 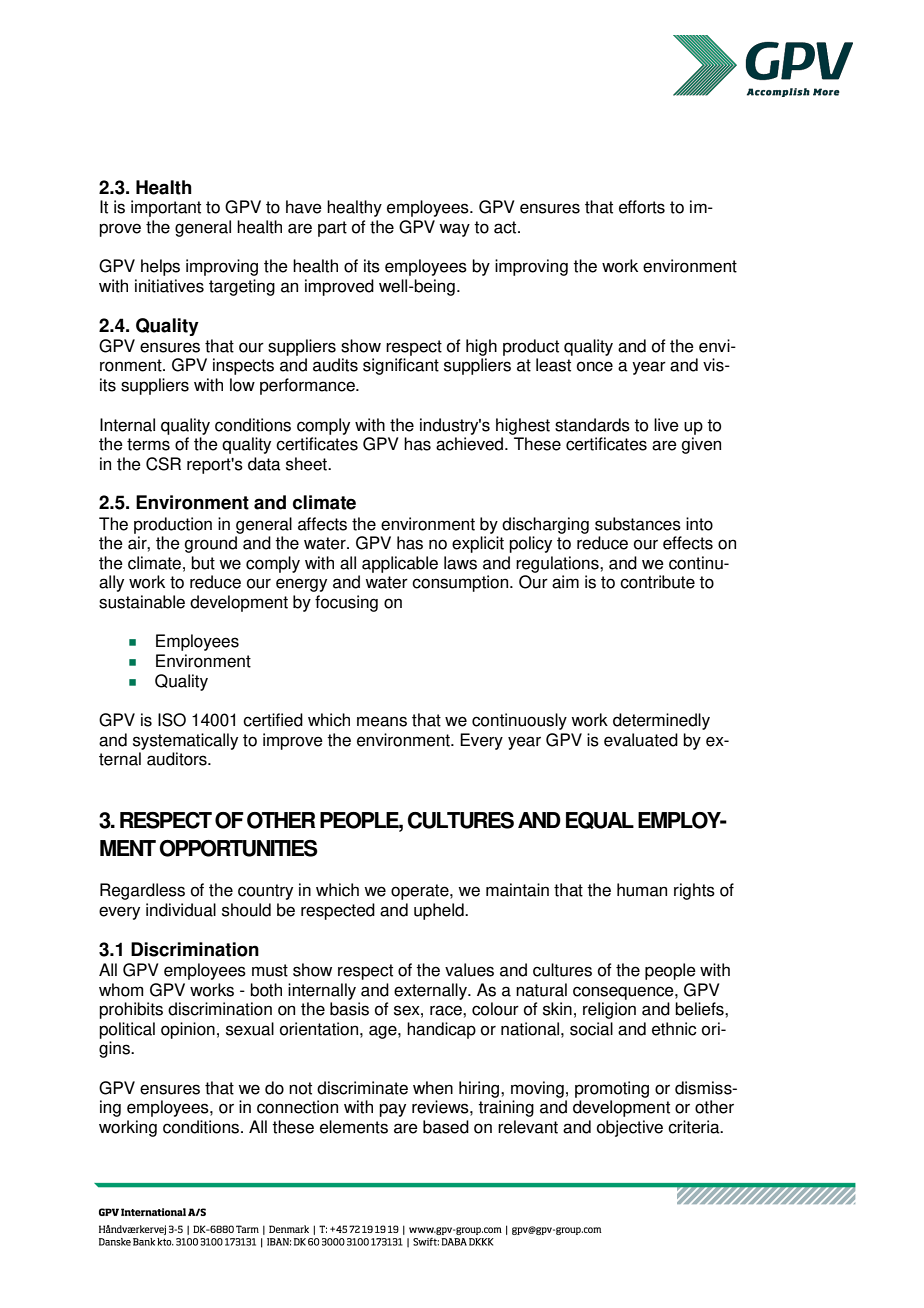 What do you see at coordinates (382, 721) in the image?
I see `means` at bounding box center [382, 721].
